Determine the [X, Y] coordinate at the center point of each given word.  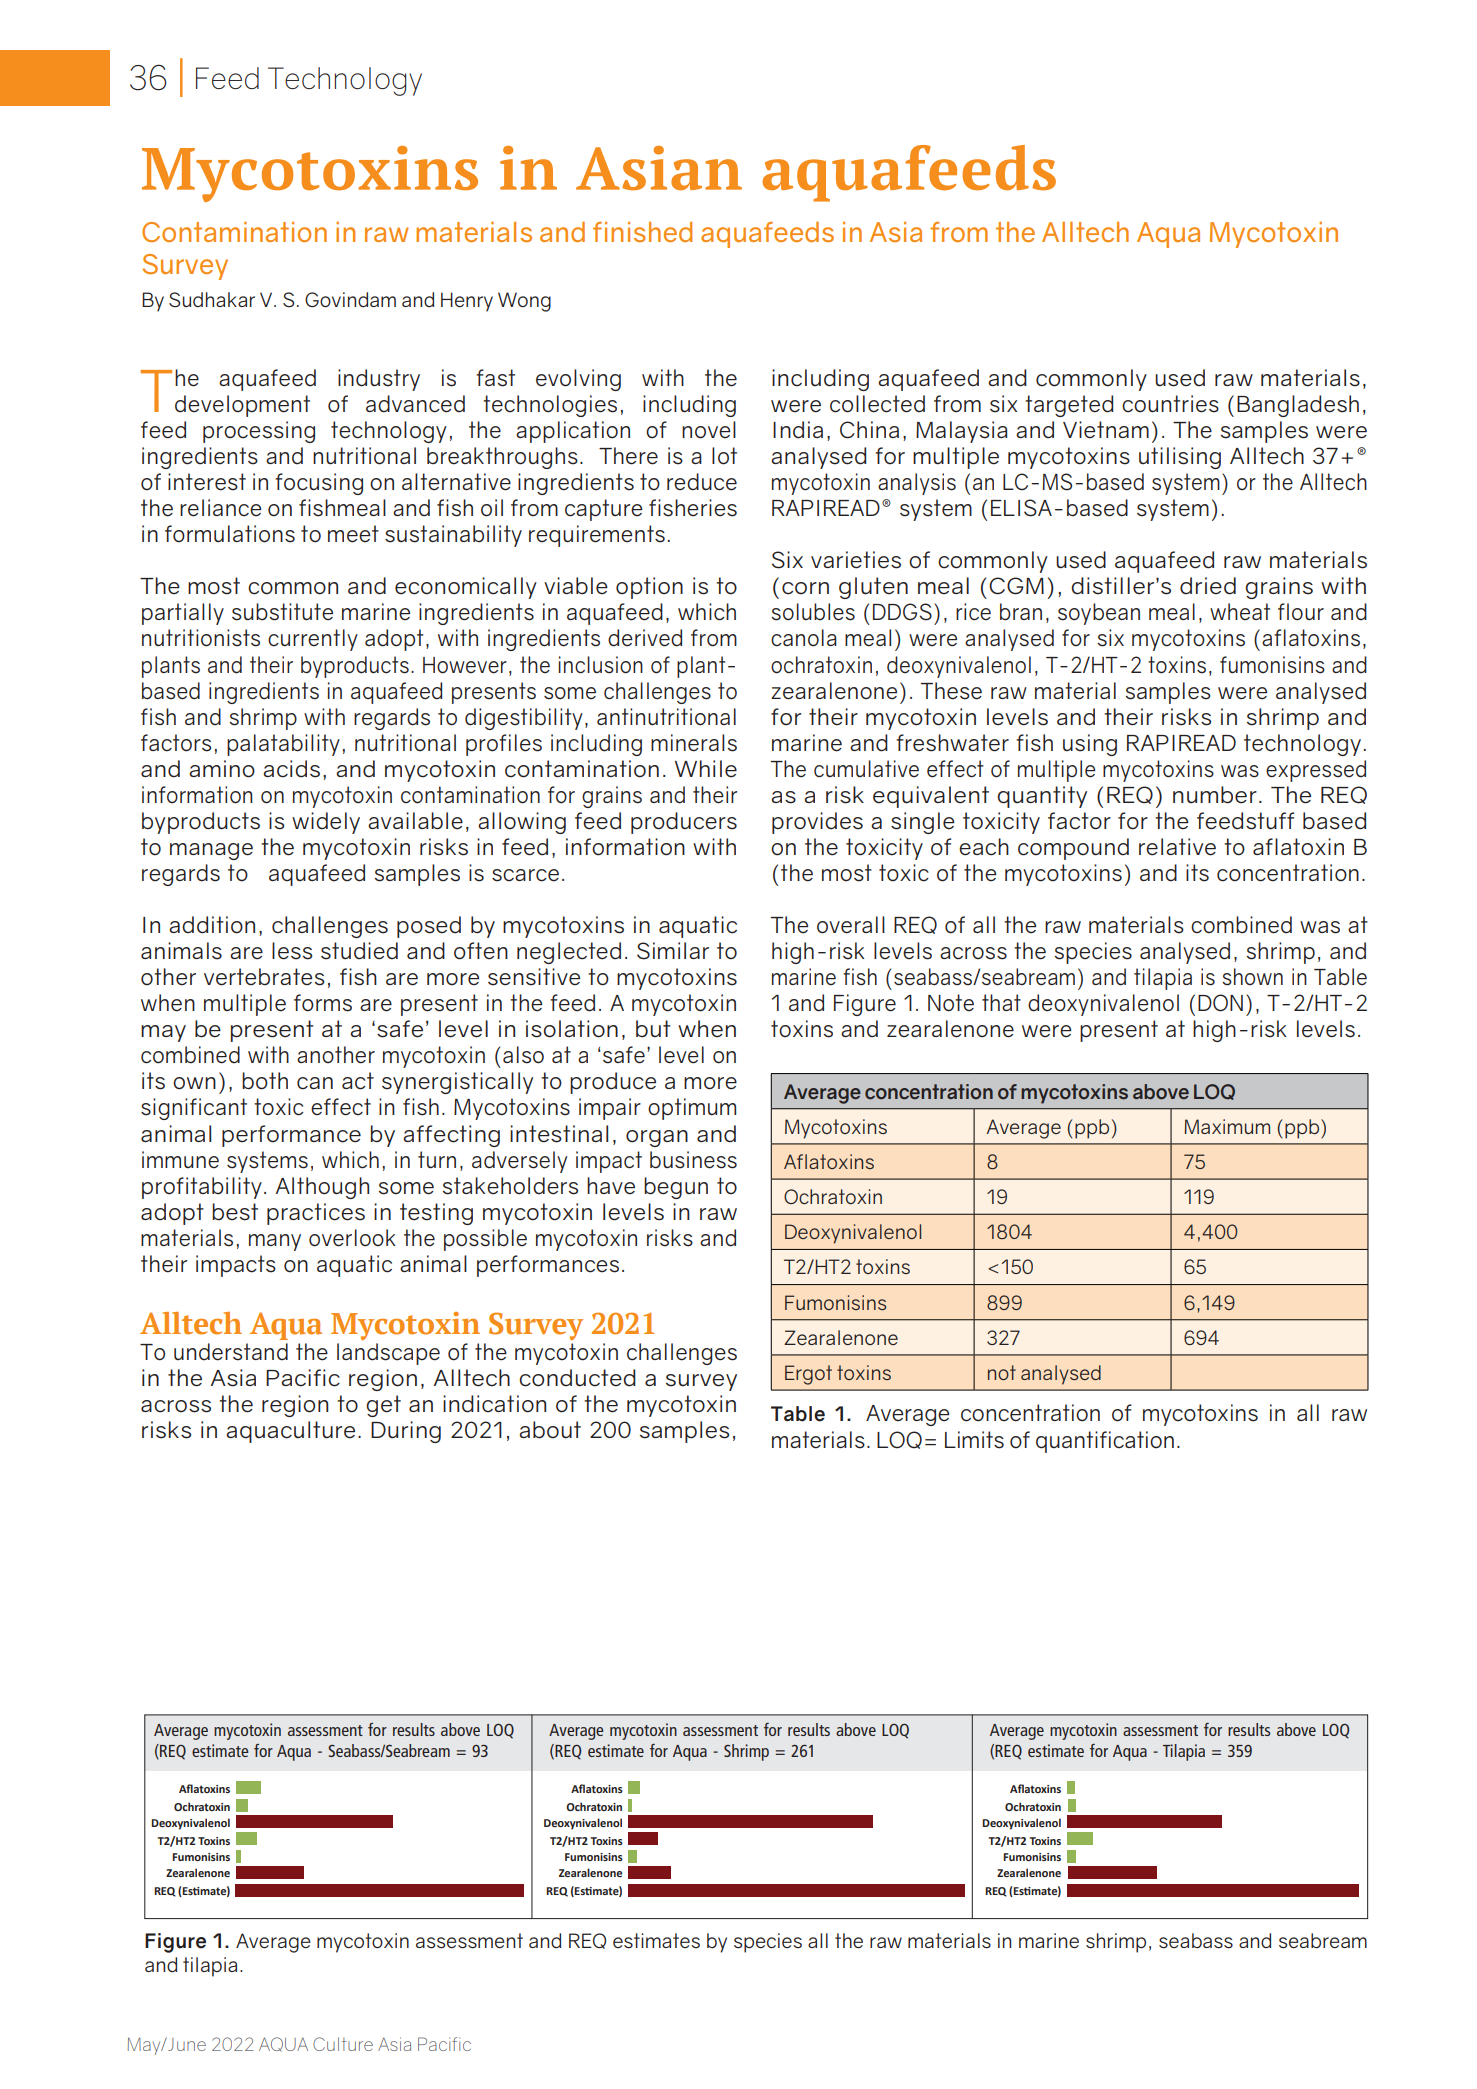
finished [642, 232]
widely [326, 823]
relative [1177, 847]
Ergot [808, 1375]
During [406, 1432]
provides [817, 823]
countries [1170, 404]
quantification [1105, 1442]
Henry [467, 302]
